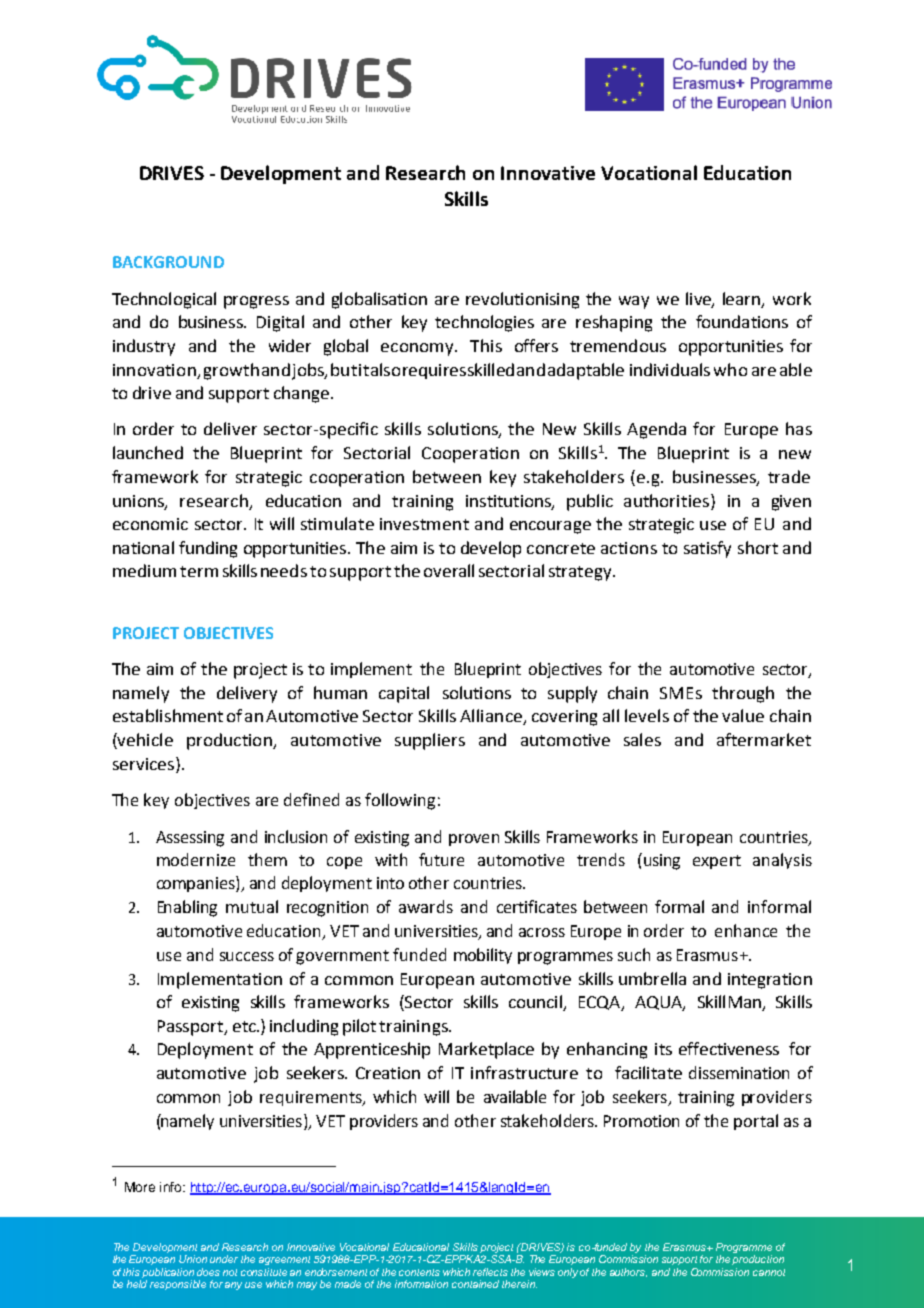 This screenshot has width=924, height=1308. What do you see at coordinates (490, 1272) in the screenshot?
I see `reflects` at bounding box center [490, 1272].
